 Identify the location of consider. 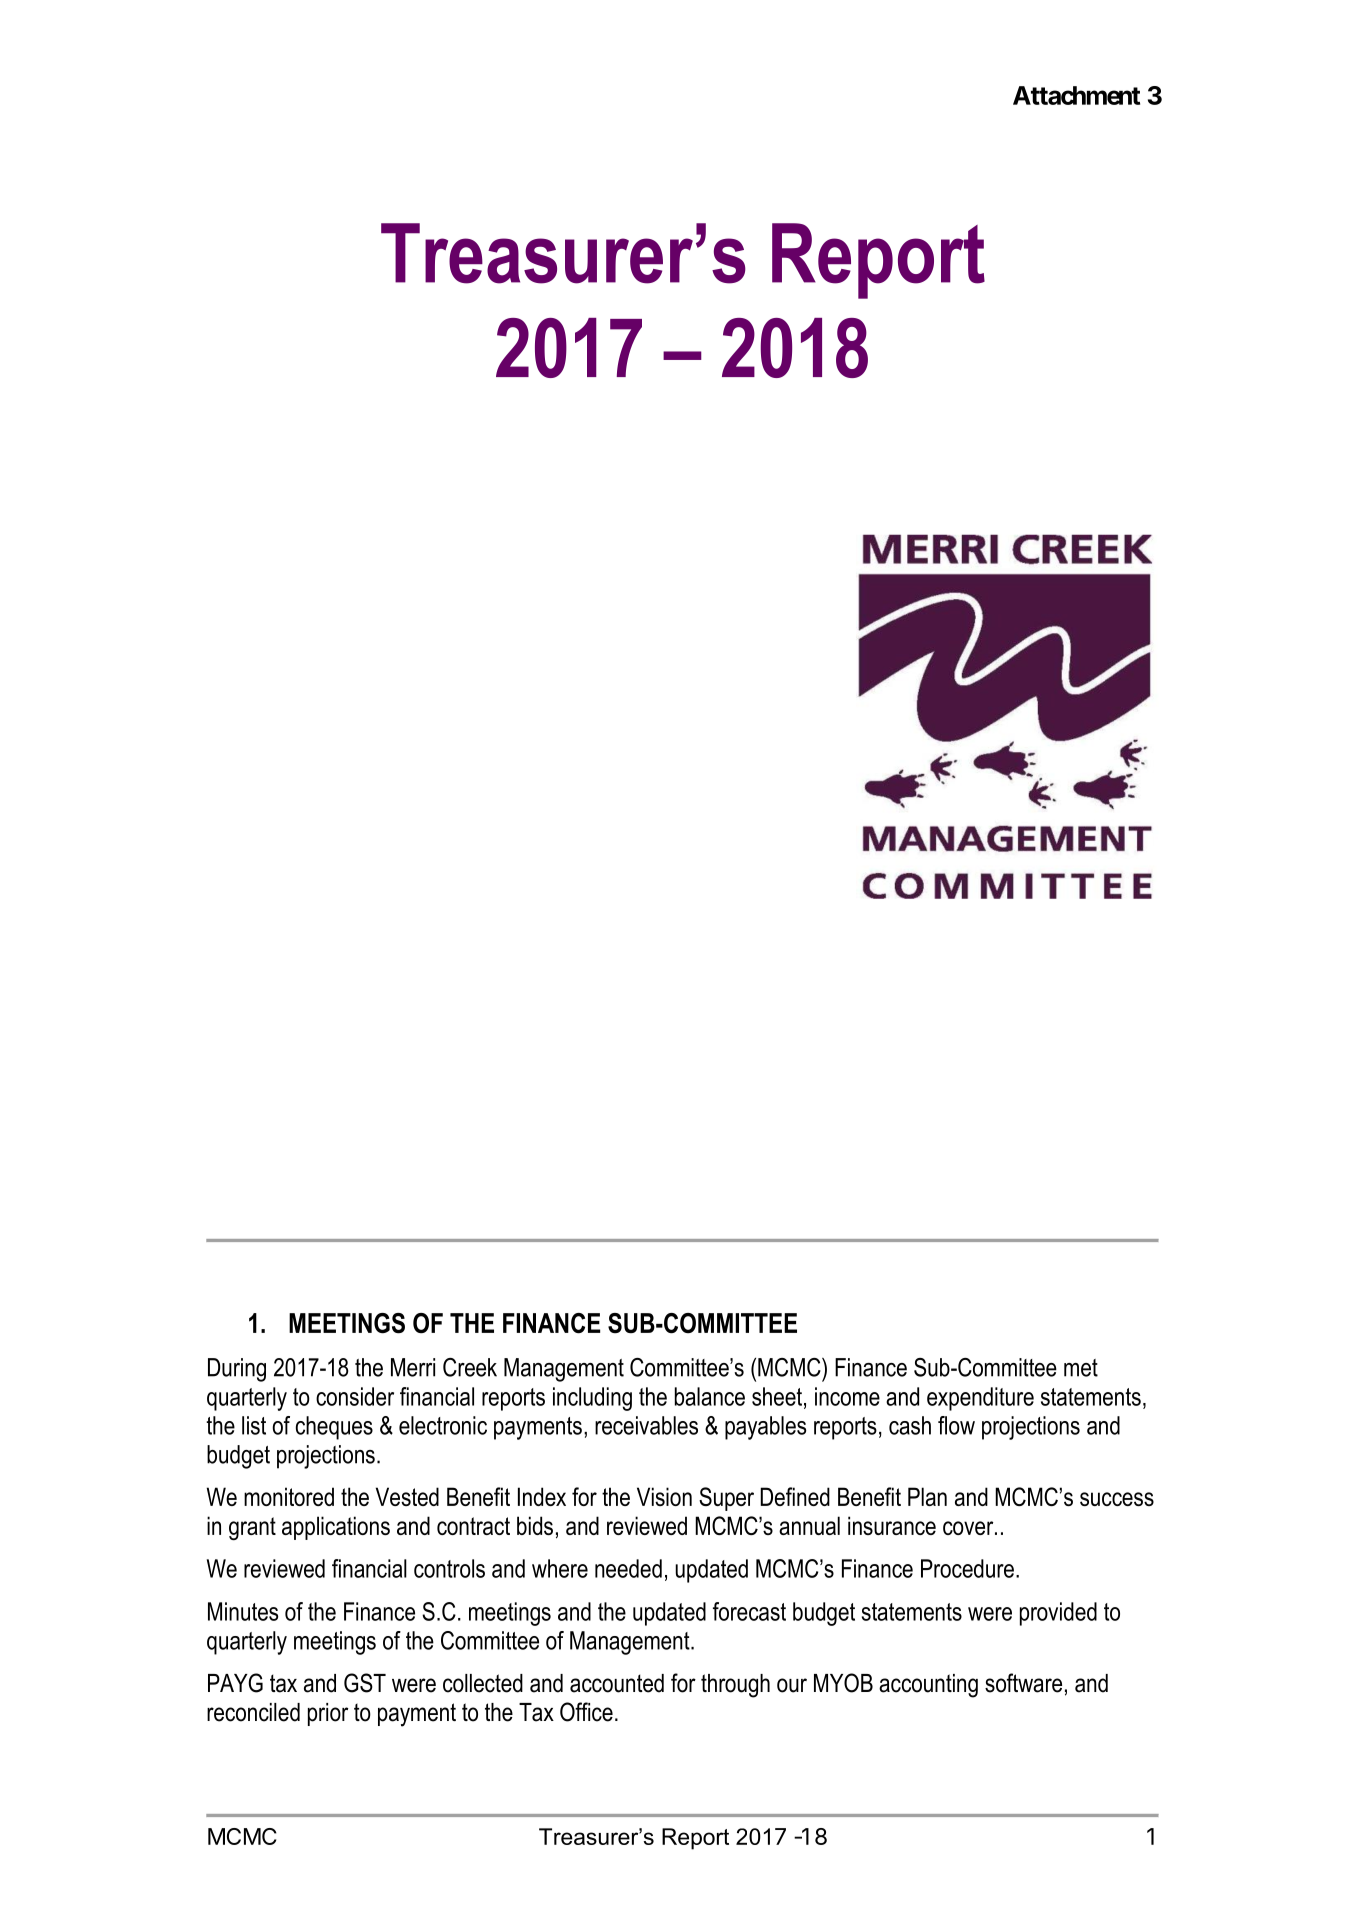
(355, 1396).
